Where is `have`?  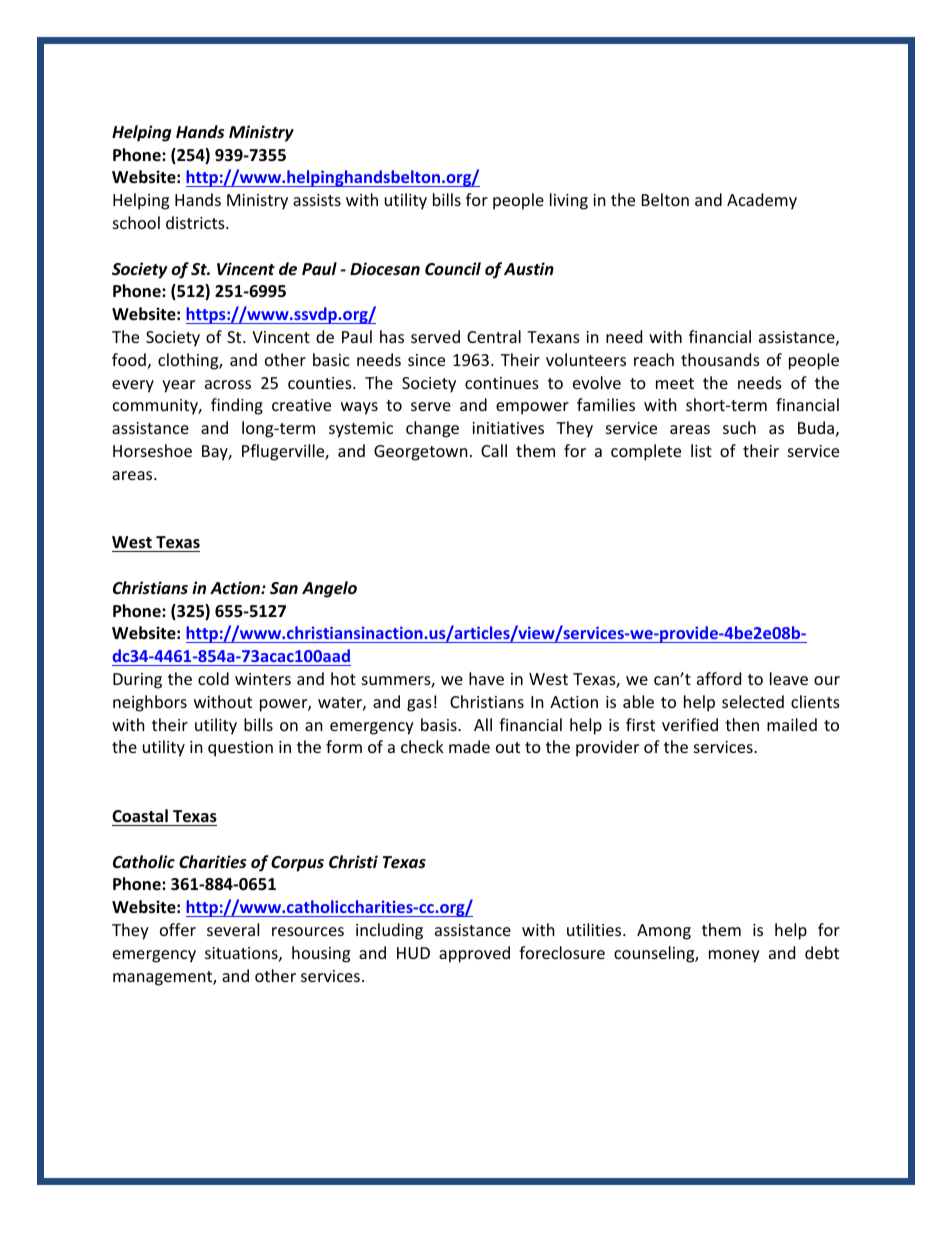
have is located at coordinates (486, 678).
